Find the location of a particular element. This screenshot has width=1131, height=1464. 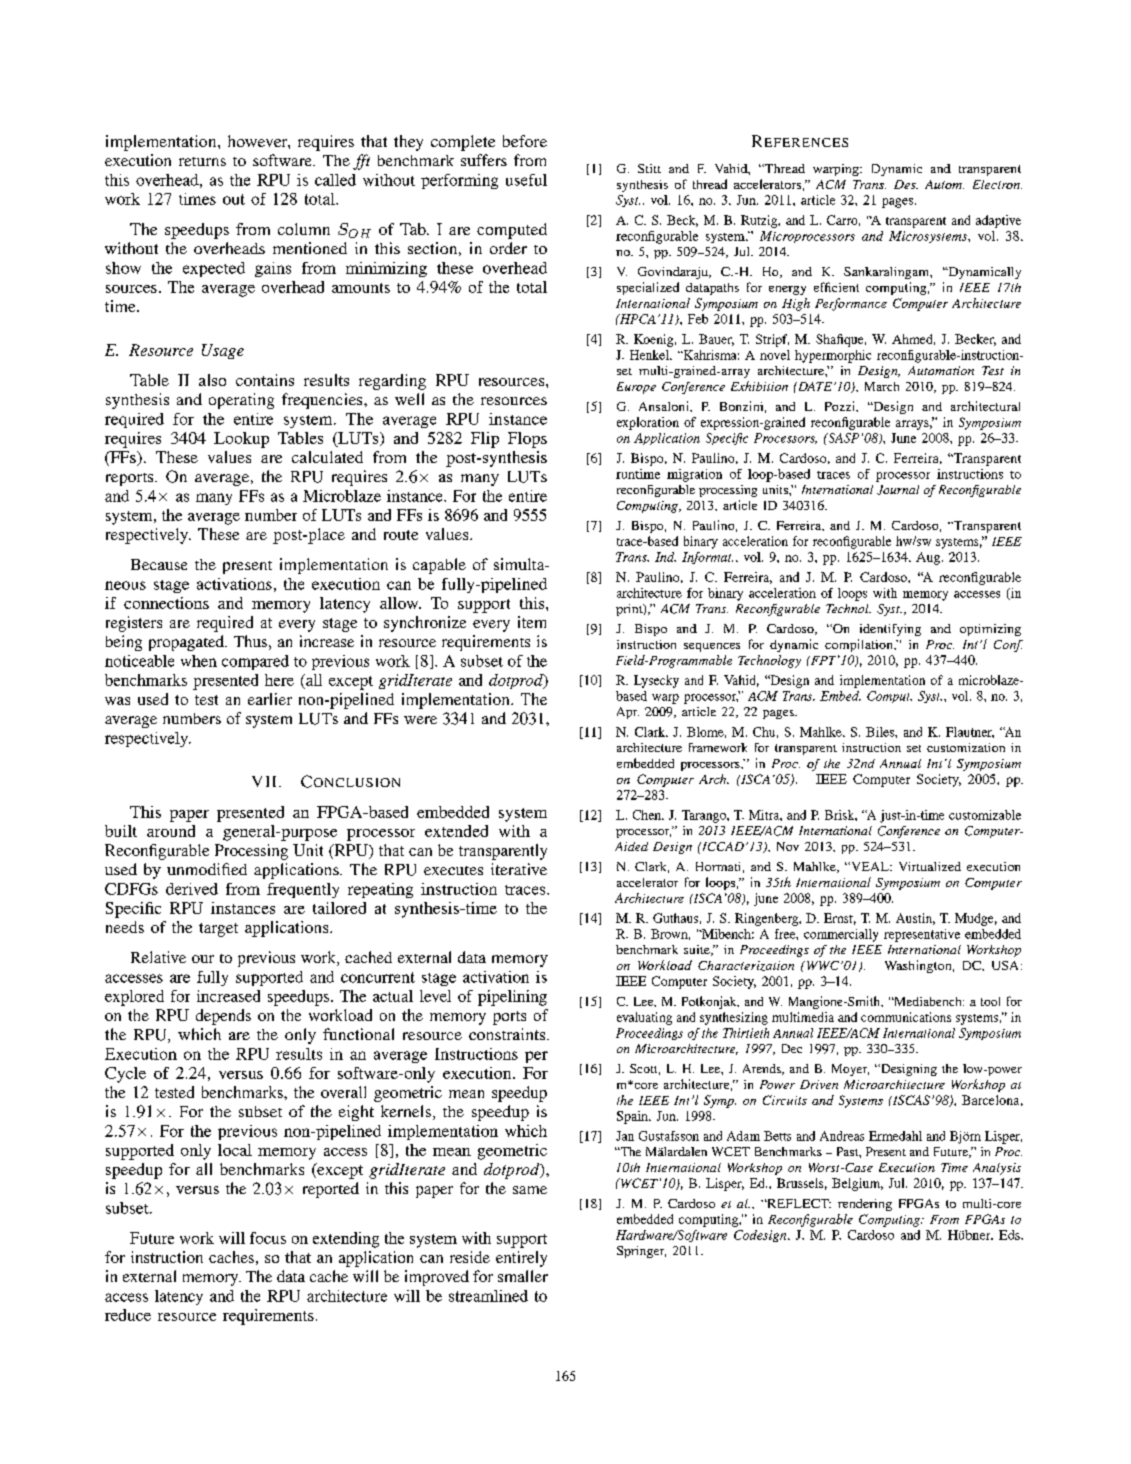

item is located at coordinates (532, 622).
